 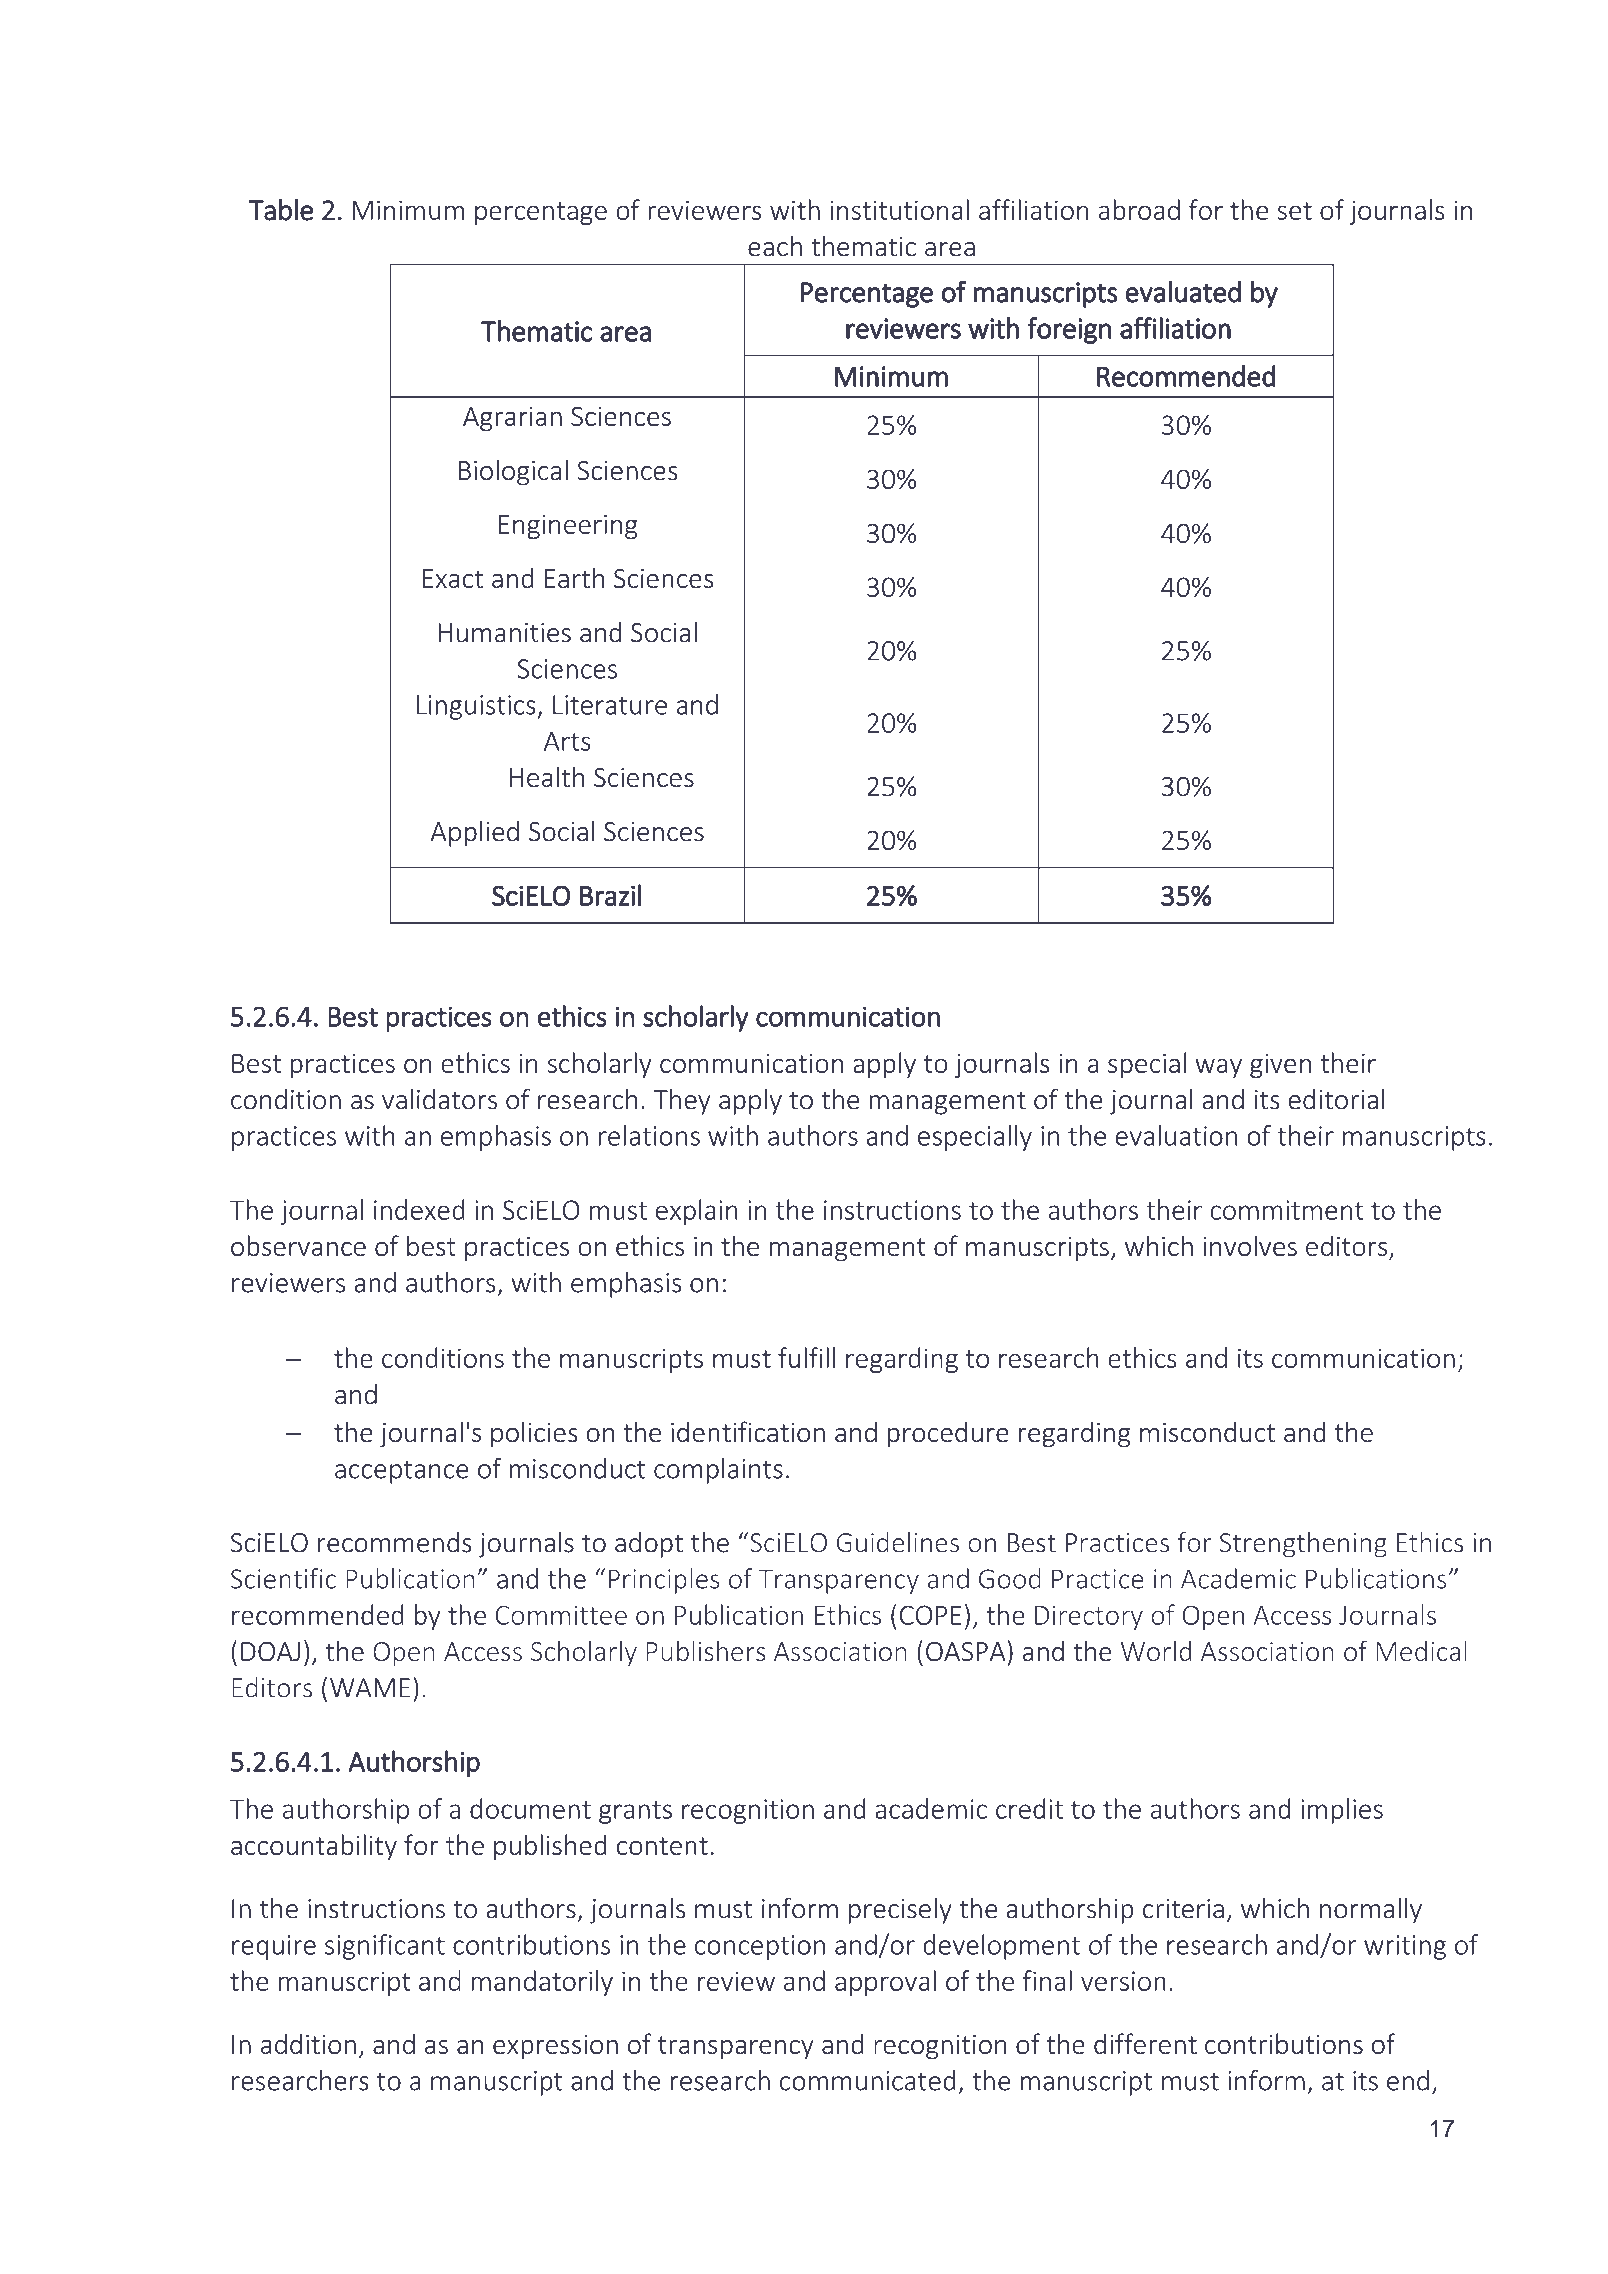 I want to click on Literature, so click(x=610, y=705).
